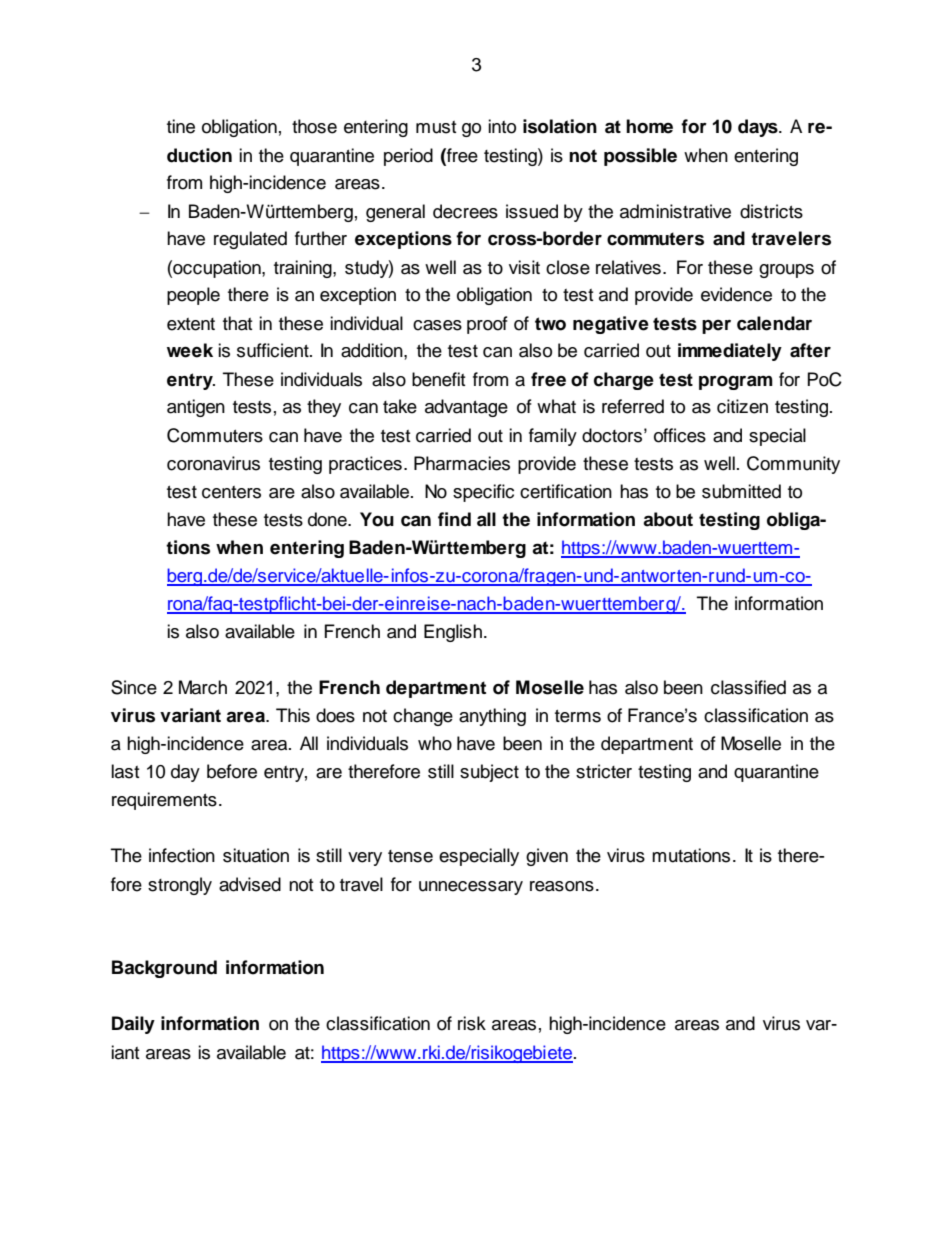 The height and width of the document is (1233, 952). I want to click on days, so click(759, 128).
